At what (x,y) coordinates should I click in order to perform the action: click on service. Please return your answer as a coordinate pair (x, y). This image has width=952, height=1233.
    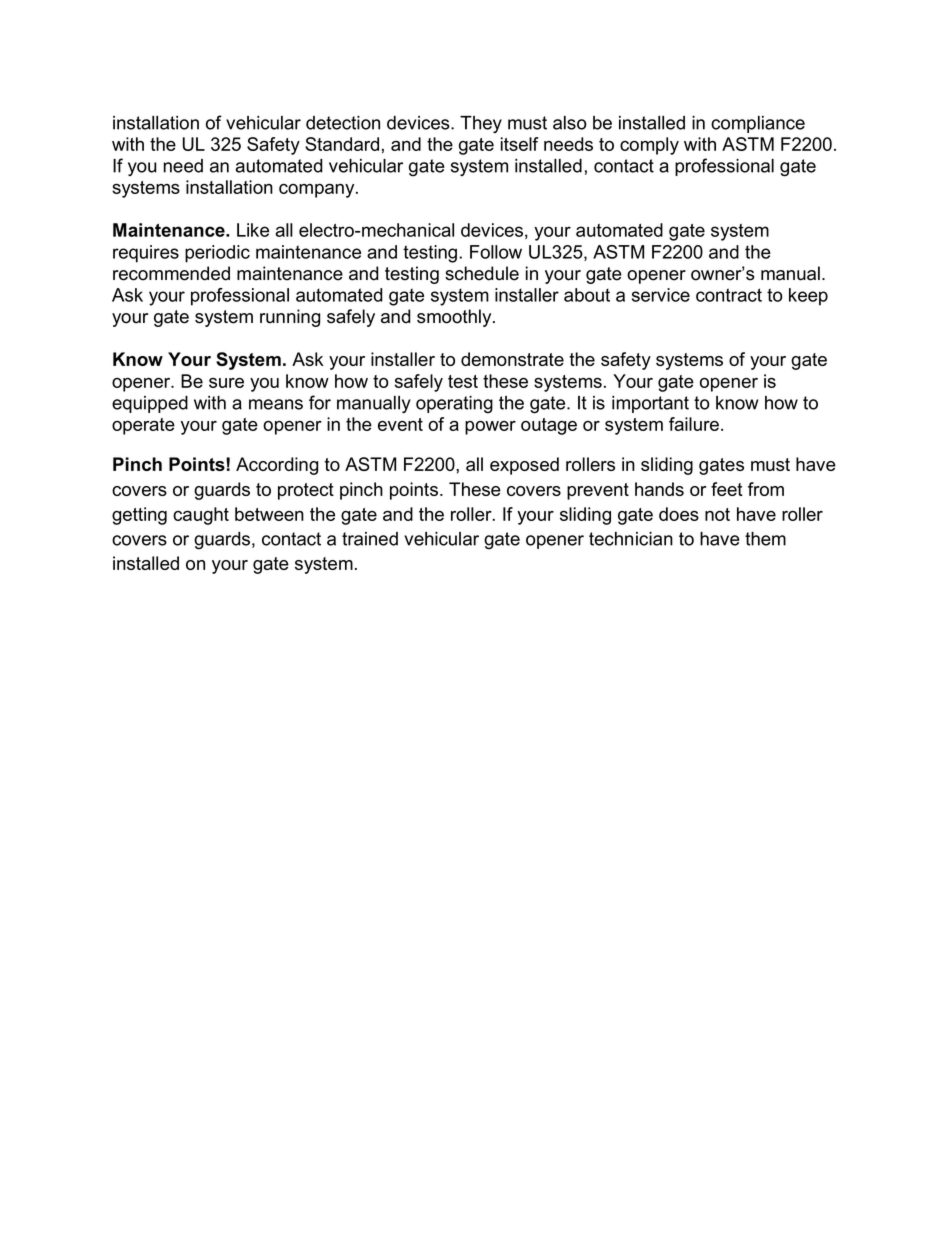
    Looking at the image, I should click on (661, 295).
